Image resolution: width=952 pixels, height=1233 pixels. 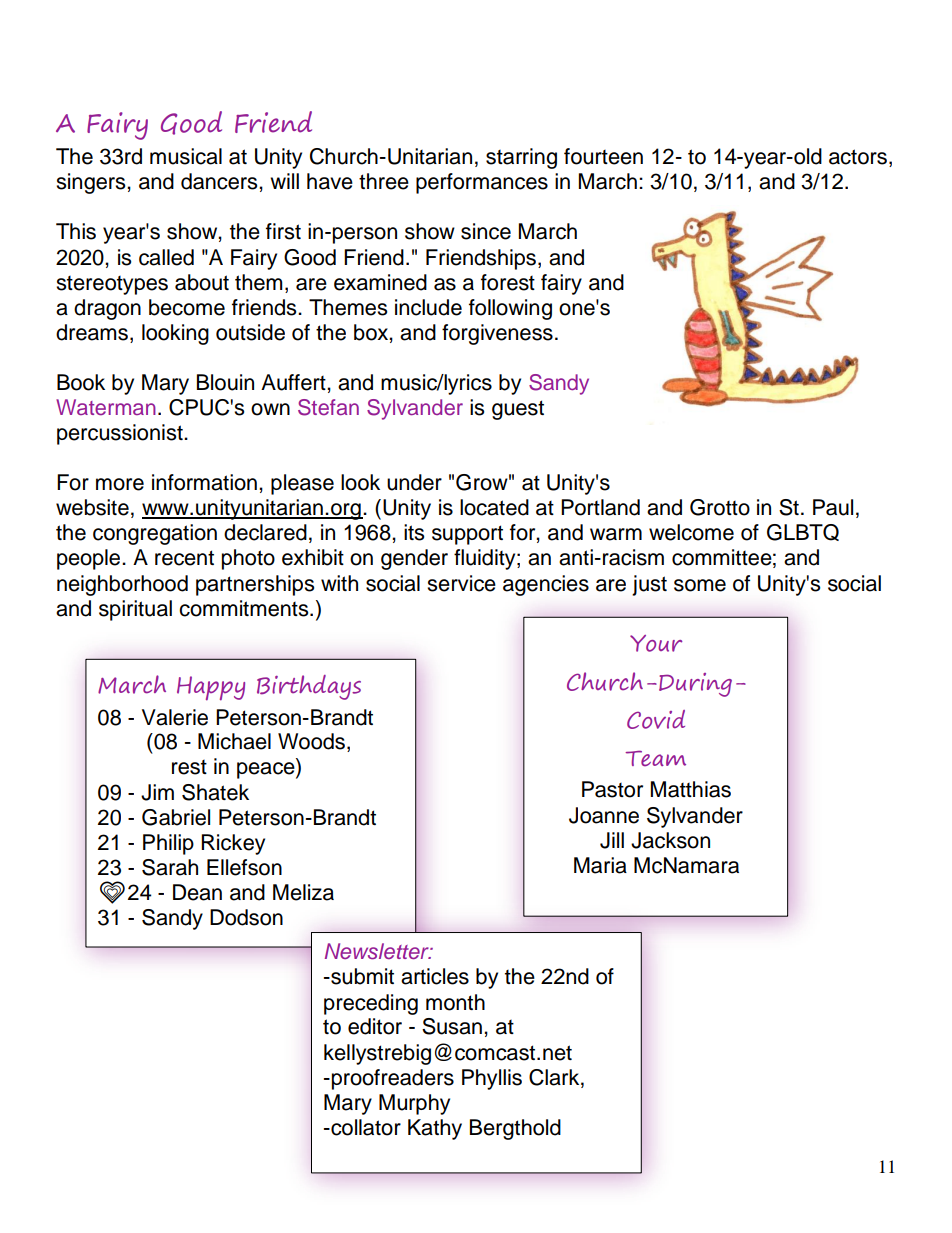 I want to click on collator, so click(x=365, y=1127).
